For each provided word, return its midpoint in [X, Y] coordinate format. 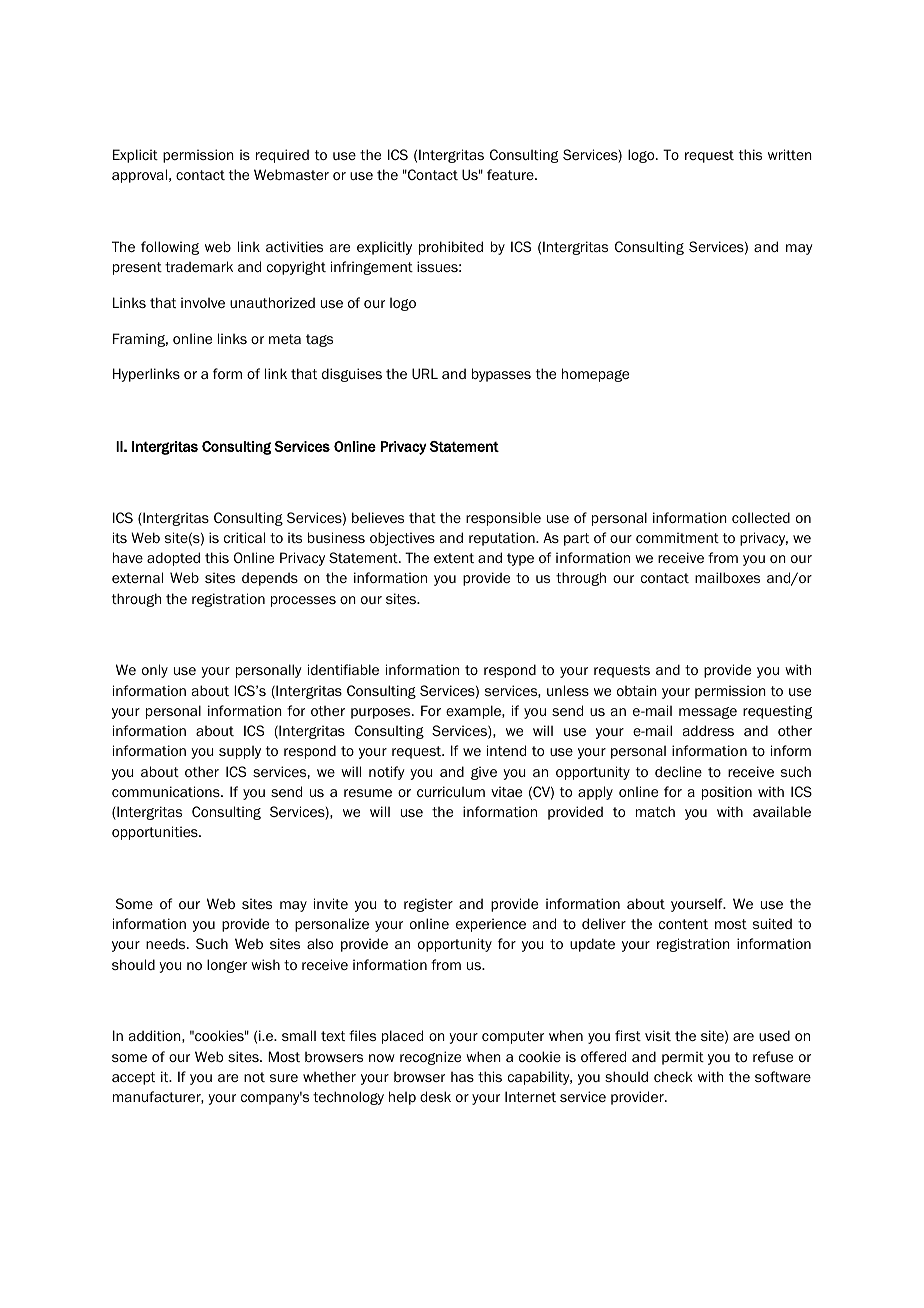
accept [133, 1078]
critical [244, 537]
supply [240, 752]
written [790, 154]
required [282, 156]
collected [761, 517]
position [727, 793]
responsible [503, 519]
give [484, 773]
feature [511, 174]
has [462, 1077]
